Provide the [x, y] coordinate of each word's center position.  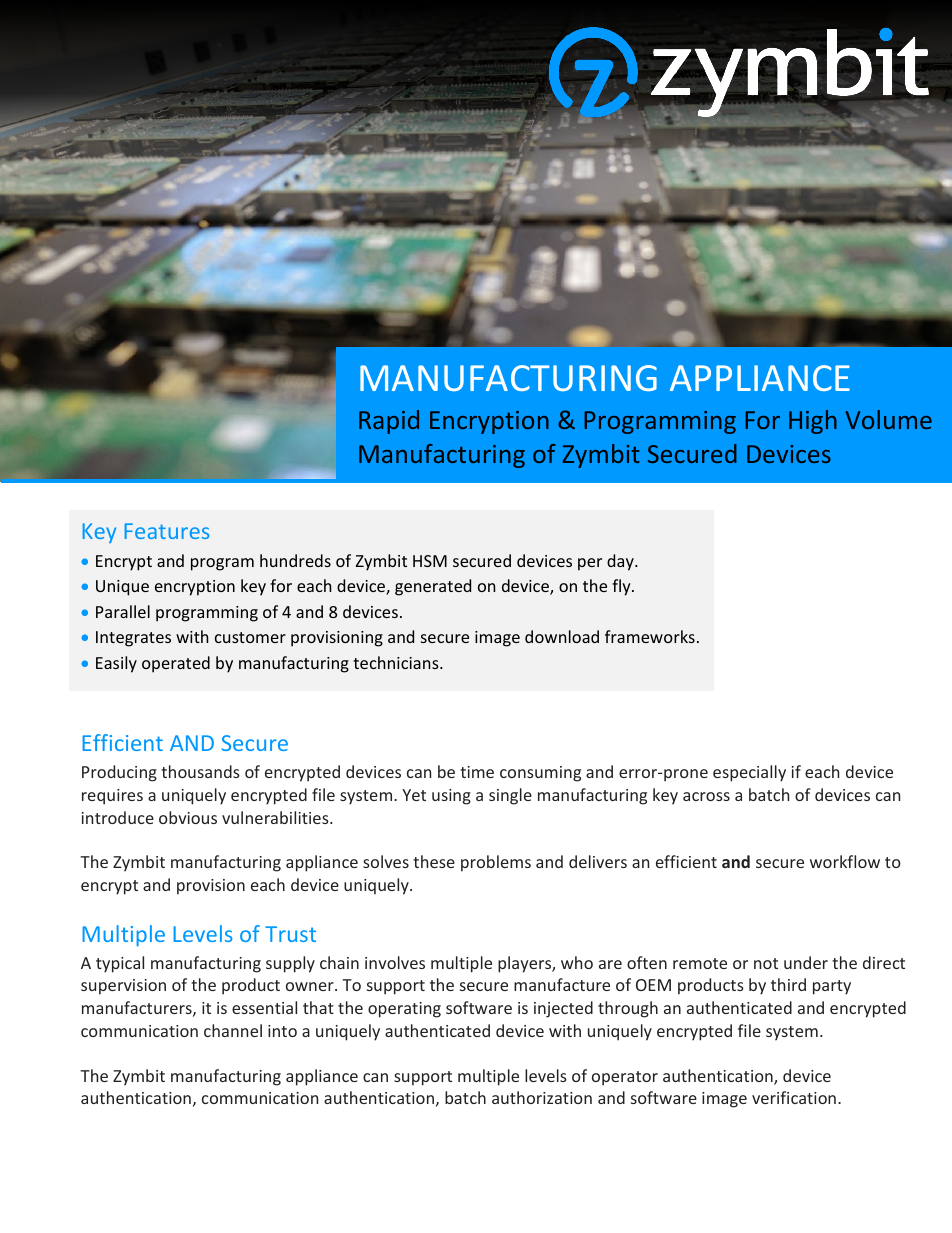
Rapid [389, 422]
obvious [188, 817]
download [562, 636]
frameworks [650, 636]
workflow [845, 861]
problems [496, 863]
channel [233, 1030]
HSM [430, 561]
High [813, 422]
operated [176, 664]
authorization [542, 1097]
